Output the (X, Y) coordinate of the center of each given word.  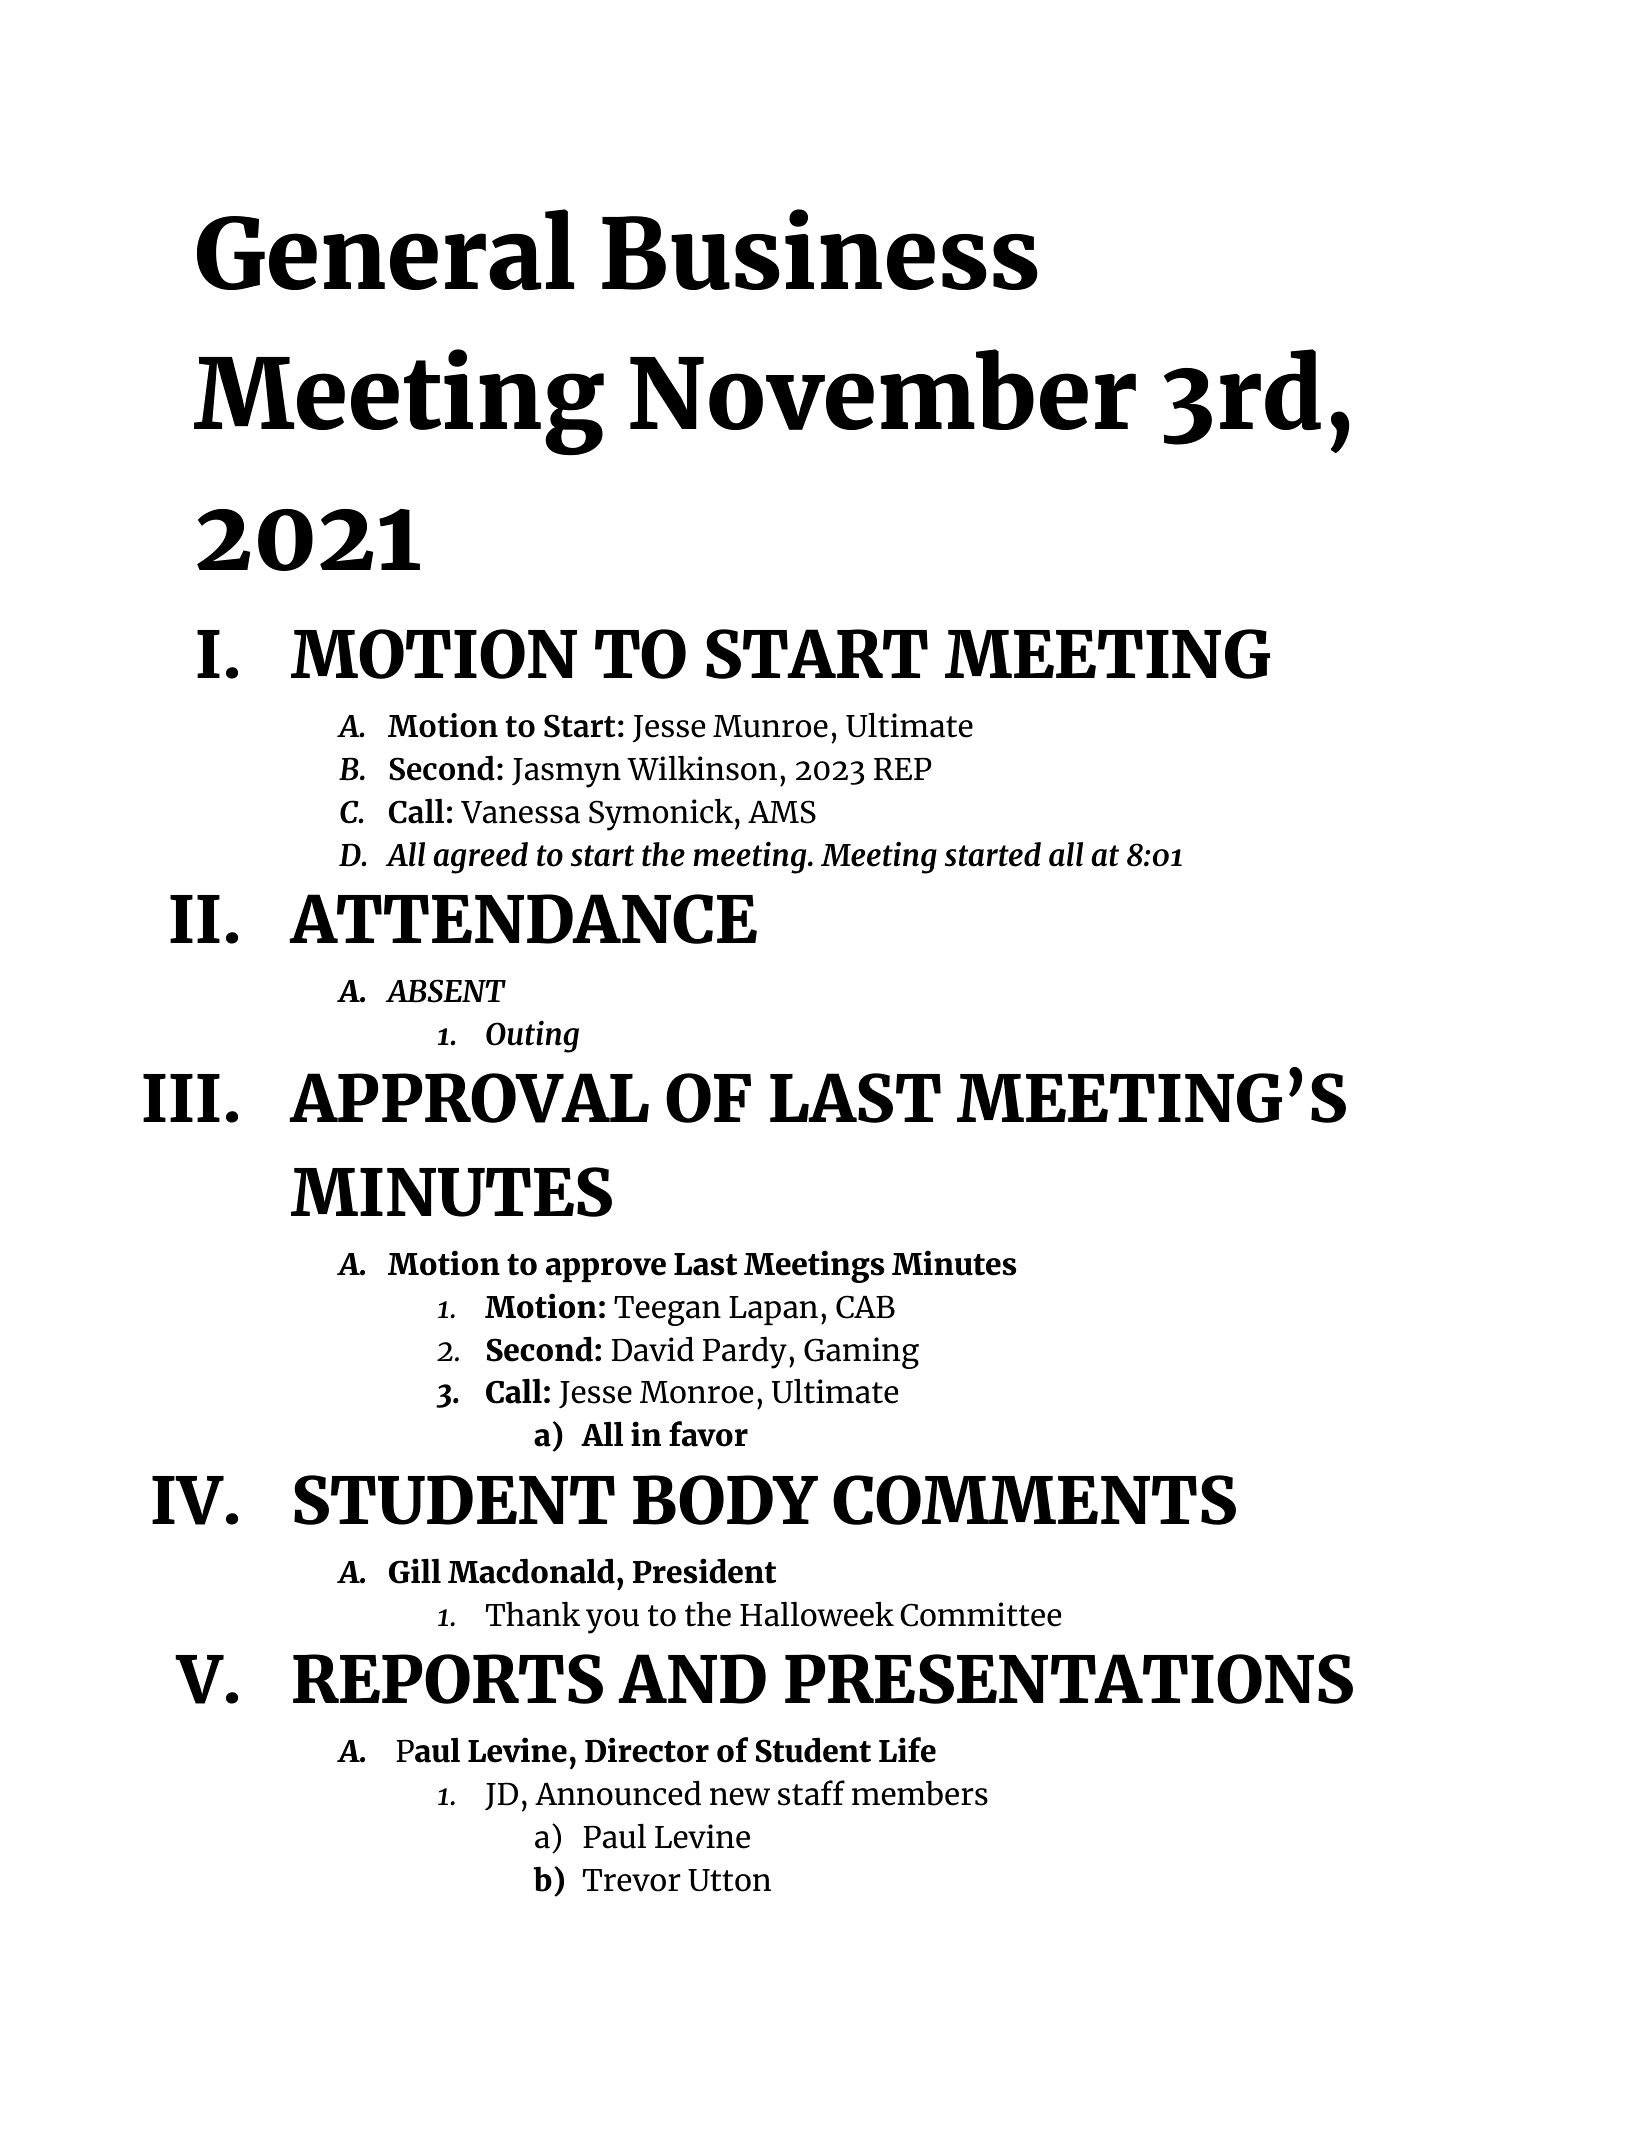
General (385, 249)
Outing (532, 1036)
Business (820, 249)
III (181, 1098)
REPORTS (448, 1679)
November (883, 389)
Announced (618, 1793)
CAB (865, 1307)
